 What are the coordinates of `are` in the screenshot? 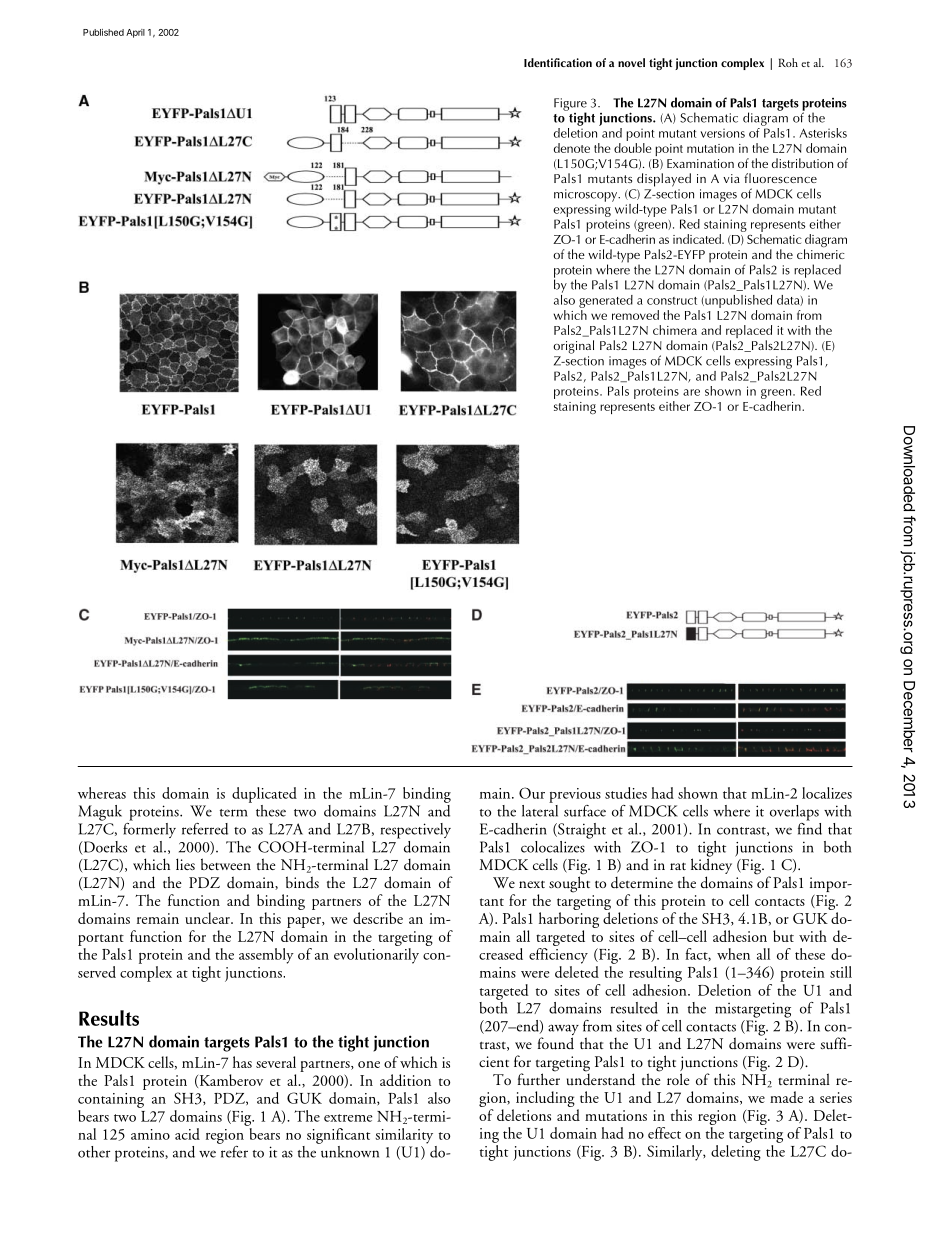 It's located at (691, 392).
